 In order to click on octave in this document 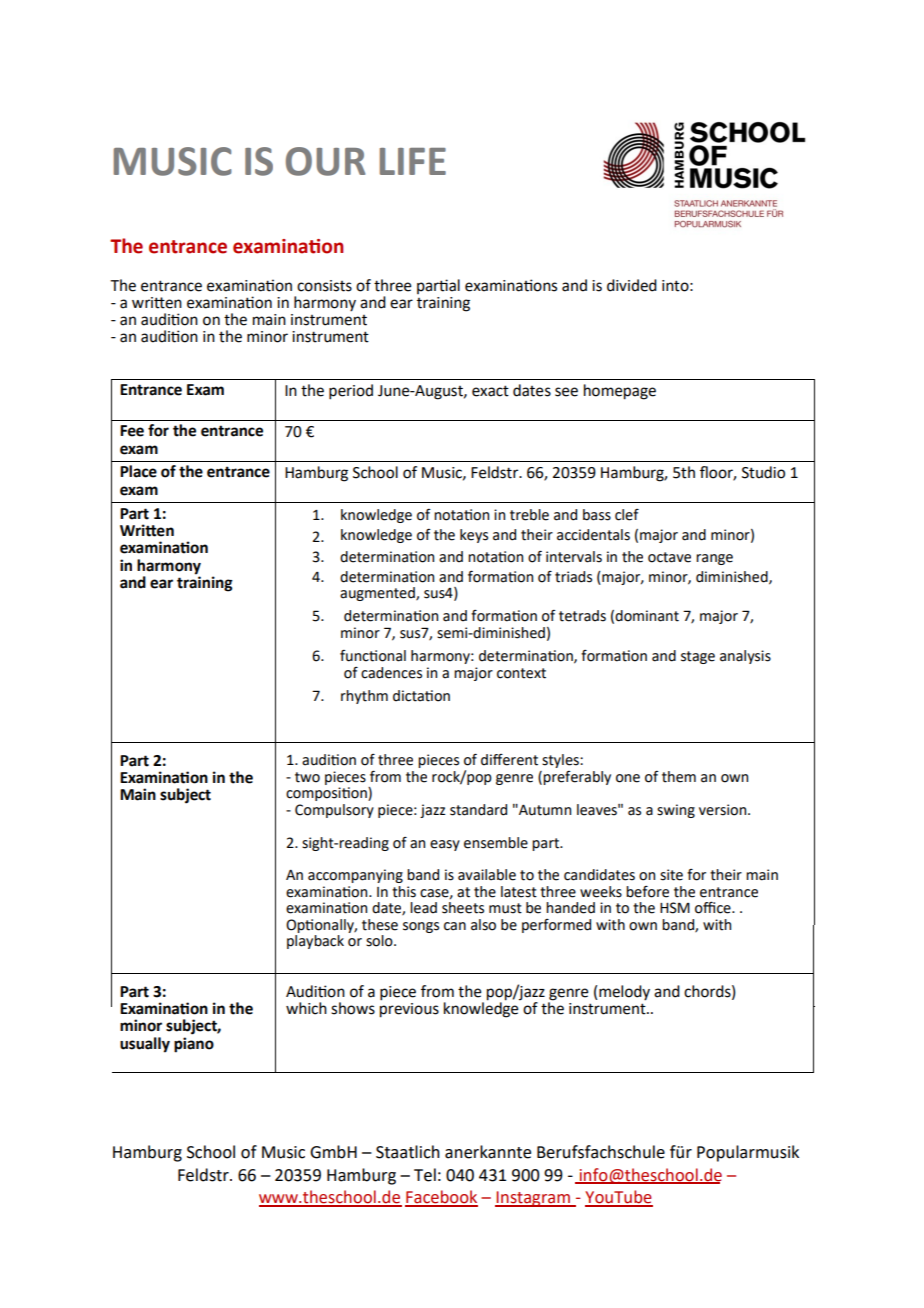, I will do `click(669, 557)`.
